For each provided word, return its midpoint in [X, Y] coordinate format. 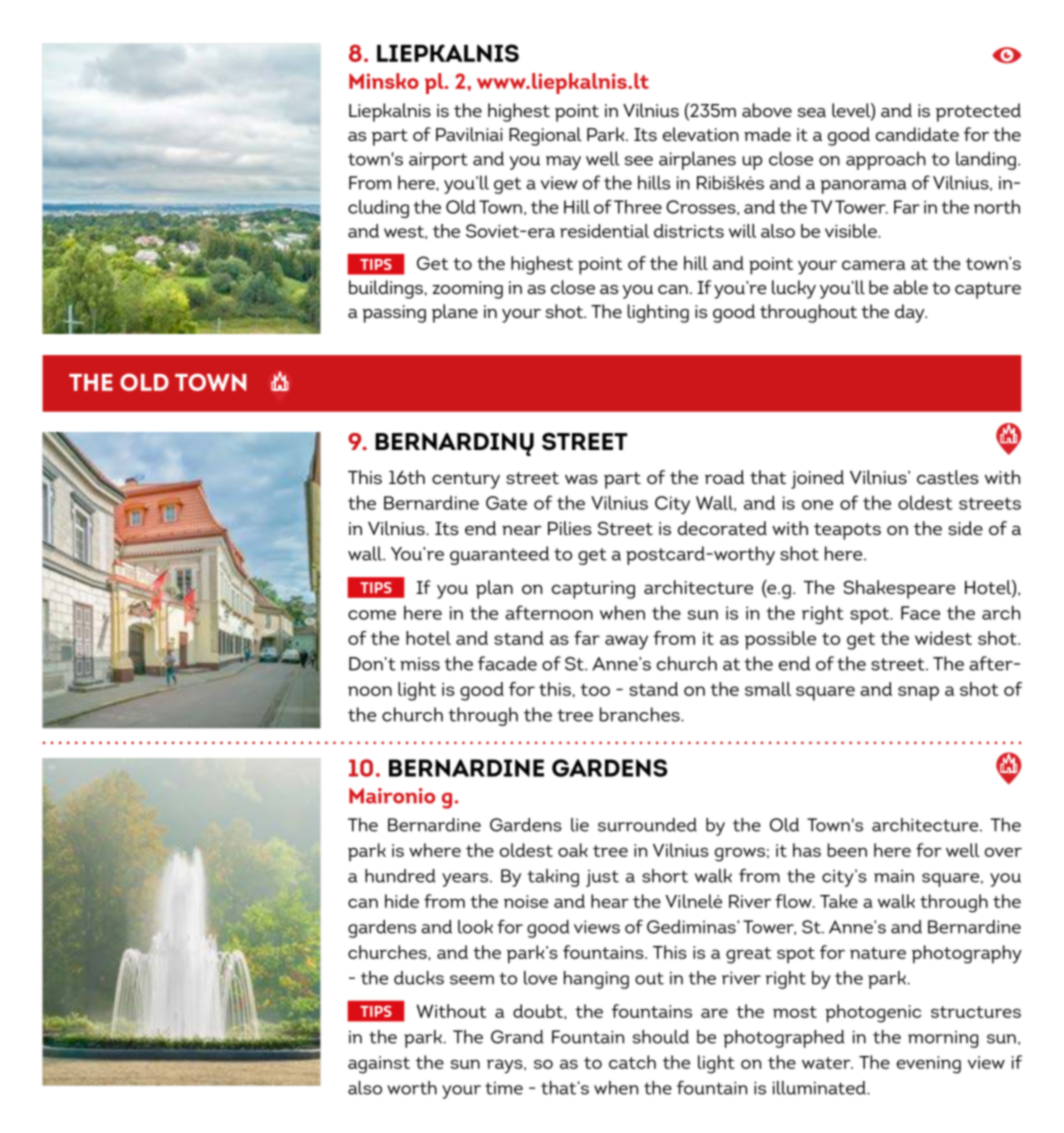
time [504, 1088]
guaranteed [499, 555]
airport [438, 161]
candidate [917, 134]
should [661, 1037]
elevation [701, 134]
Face [920, 613]
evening [929, 1065]
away [626, 642]
